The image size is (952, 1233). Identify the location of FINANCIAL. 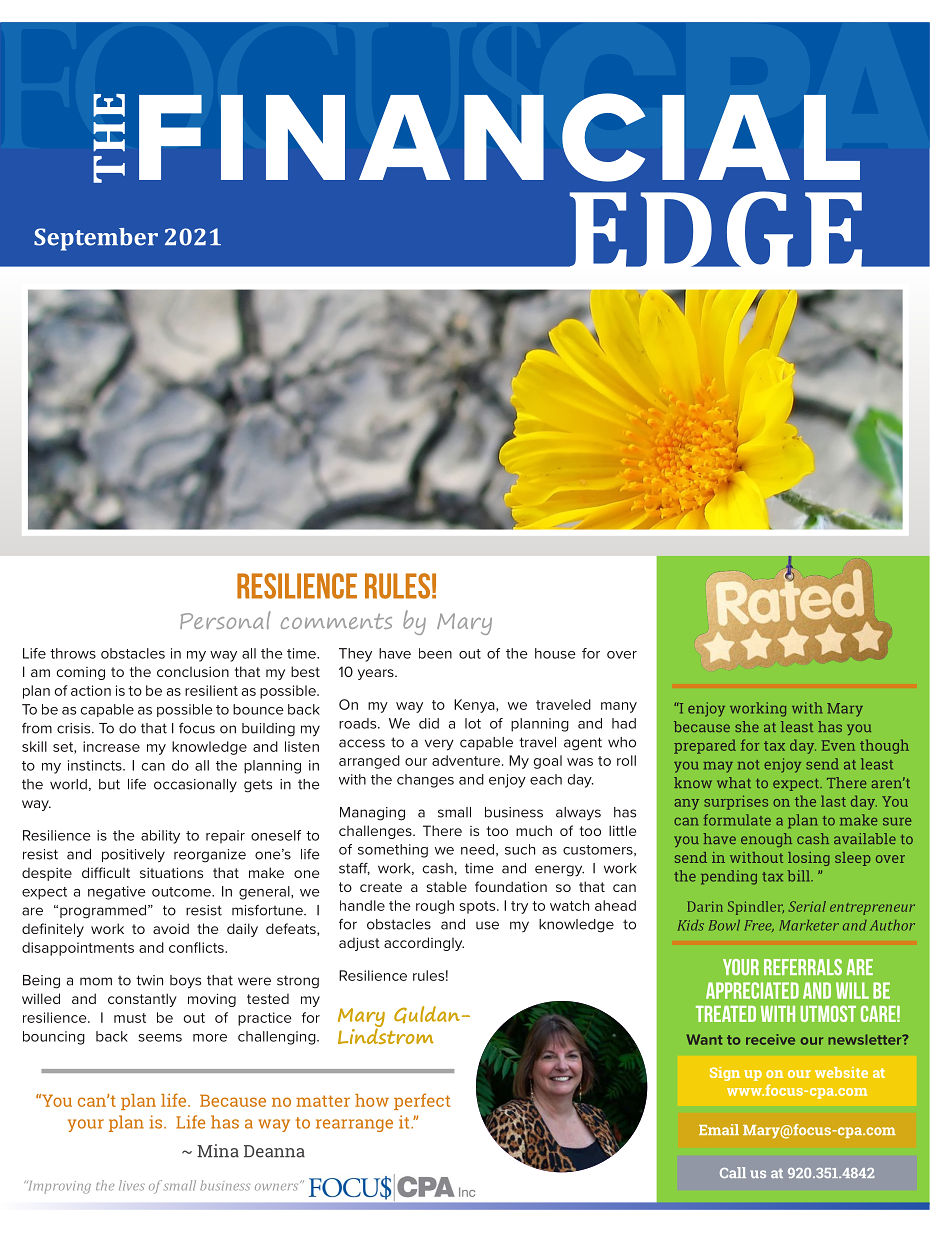
(499, 137).
